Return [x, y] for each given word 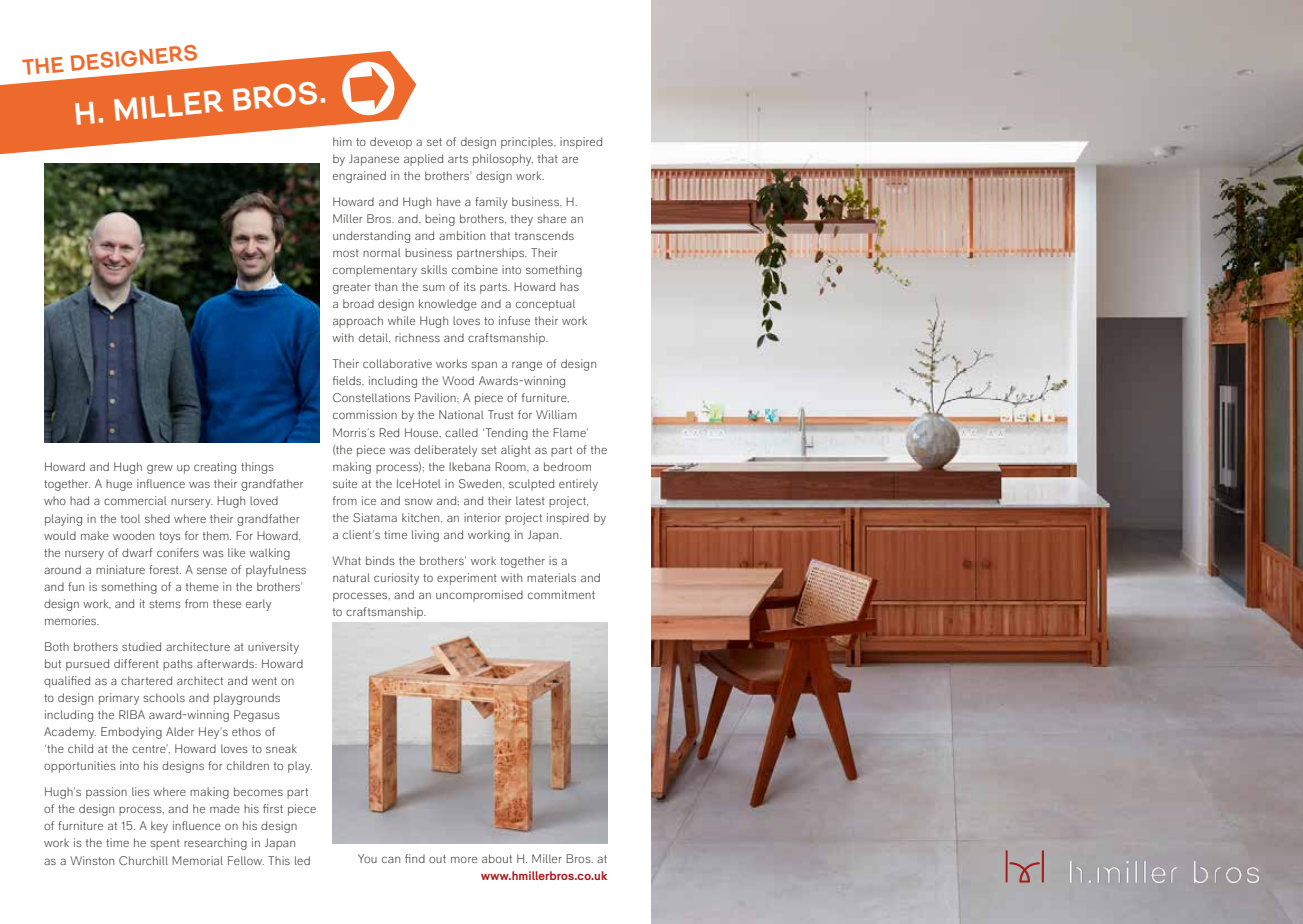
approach [358, 322]
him [342, 141]
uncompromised [479, 596]
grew [160, 469]
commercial [135, 500]
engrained [359, 177]
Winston [92, 860]
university [273, 648]
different [136, 663]
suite [345, 483]
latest [530, 500]
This [279, 860]
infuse [514, 320]
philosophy [503, 160]
